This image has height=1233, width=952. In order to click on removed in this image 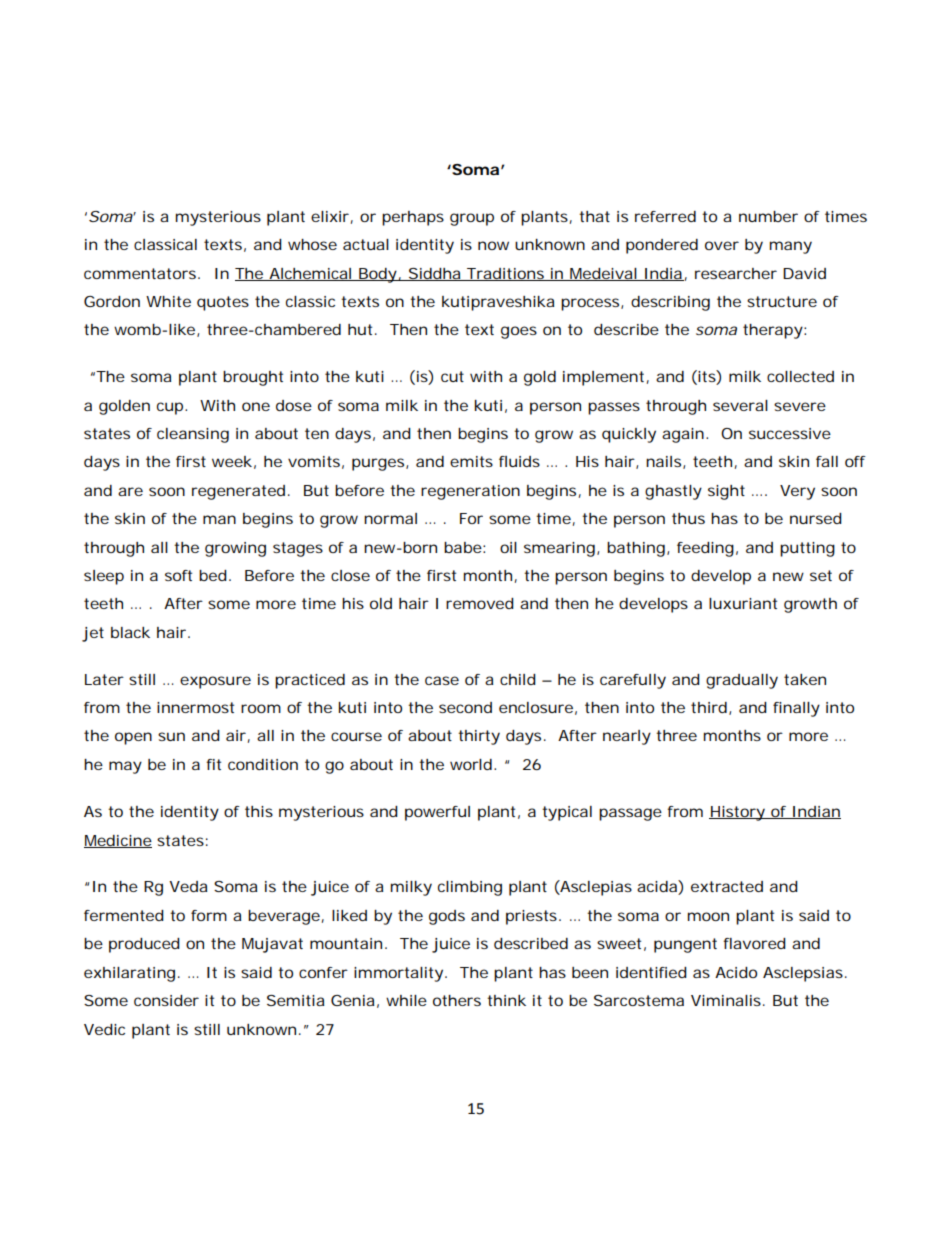, I will do `click(480, 603)`.
